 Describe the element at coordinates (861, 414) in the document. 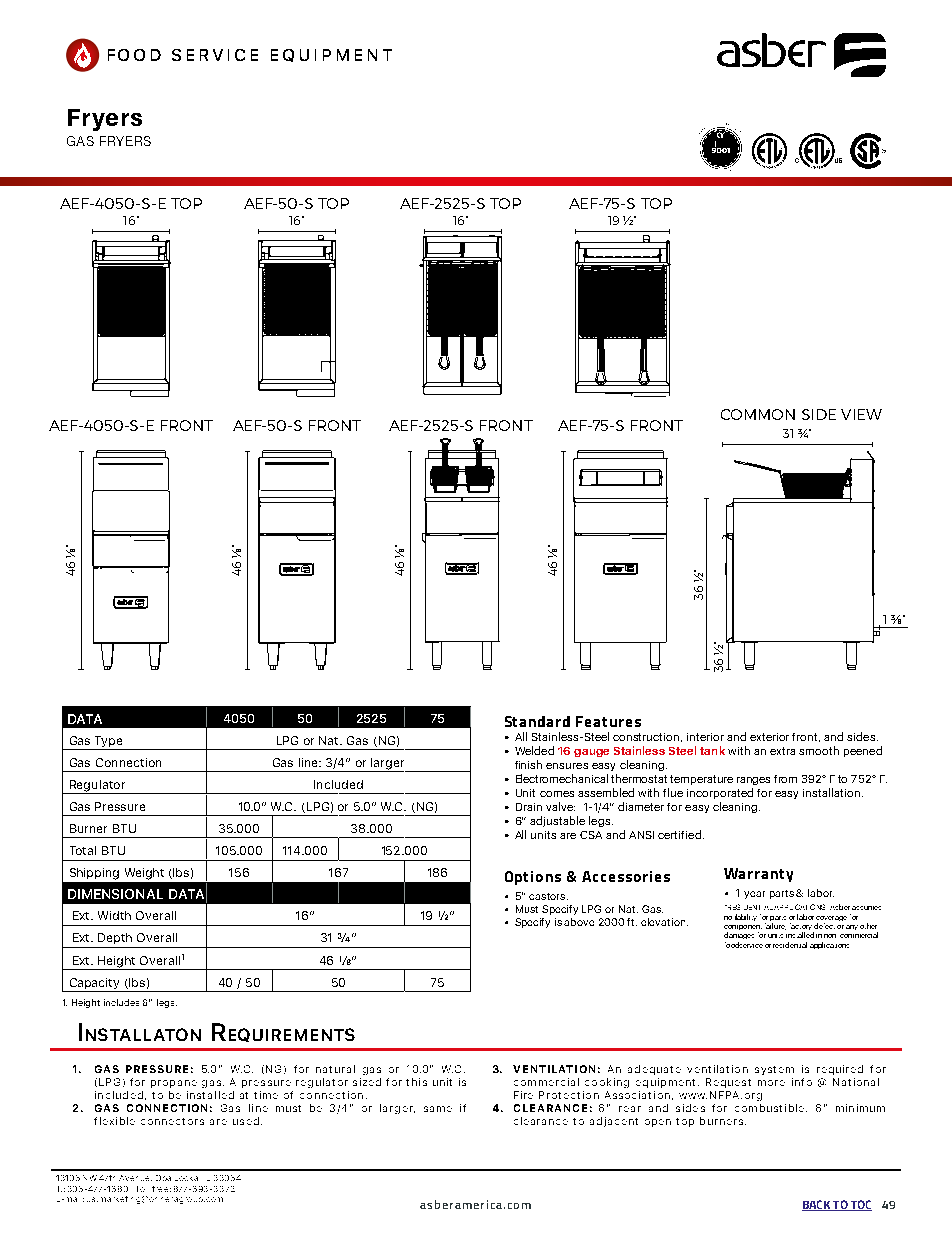

I see `VIEW` at that location.
